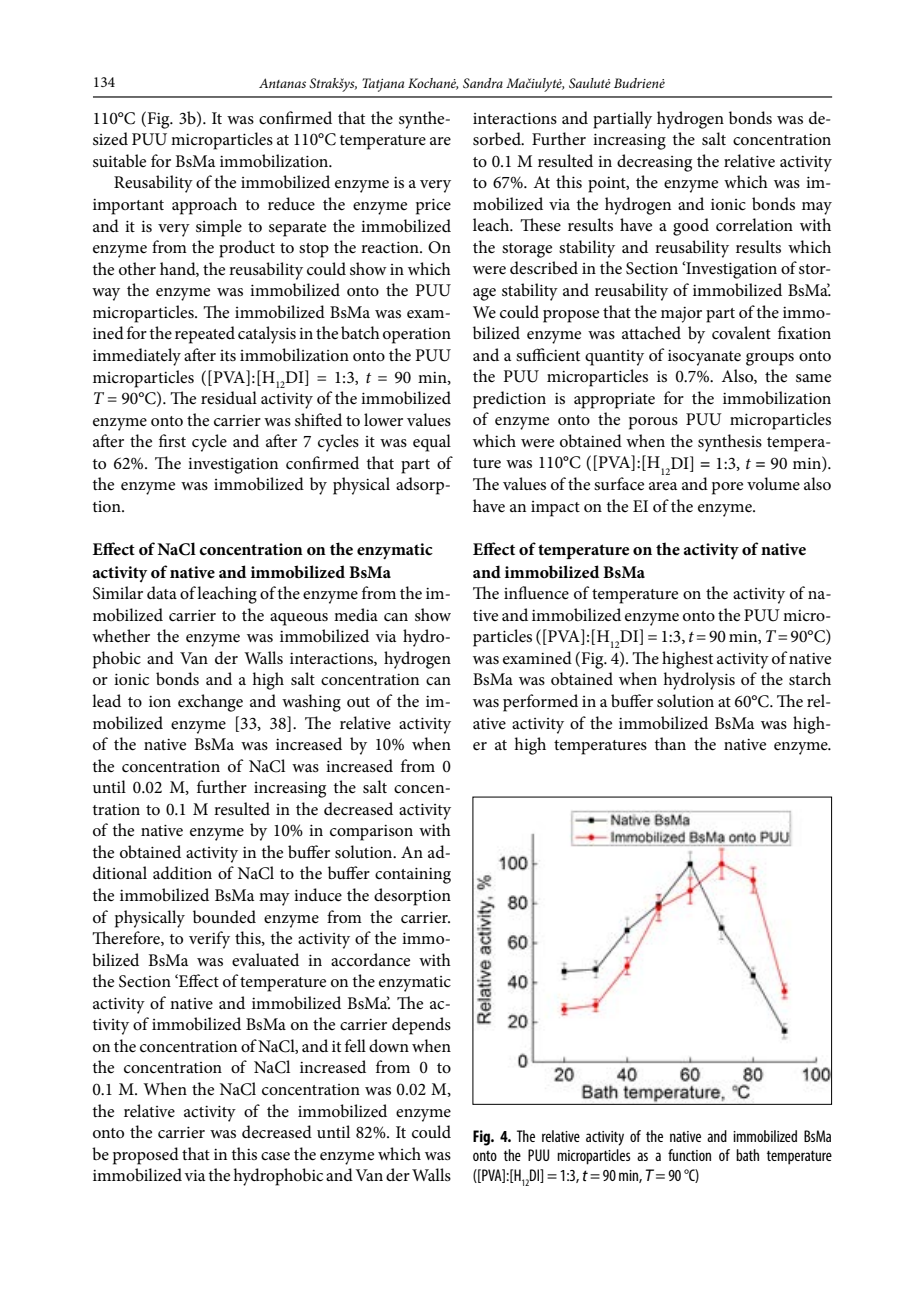 Image resolution: width=924 pixels, height=1294 pixels. I want to click on Sandra, so click(483, 83).
